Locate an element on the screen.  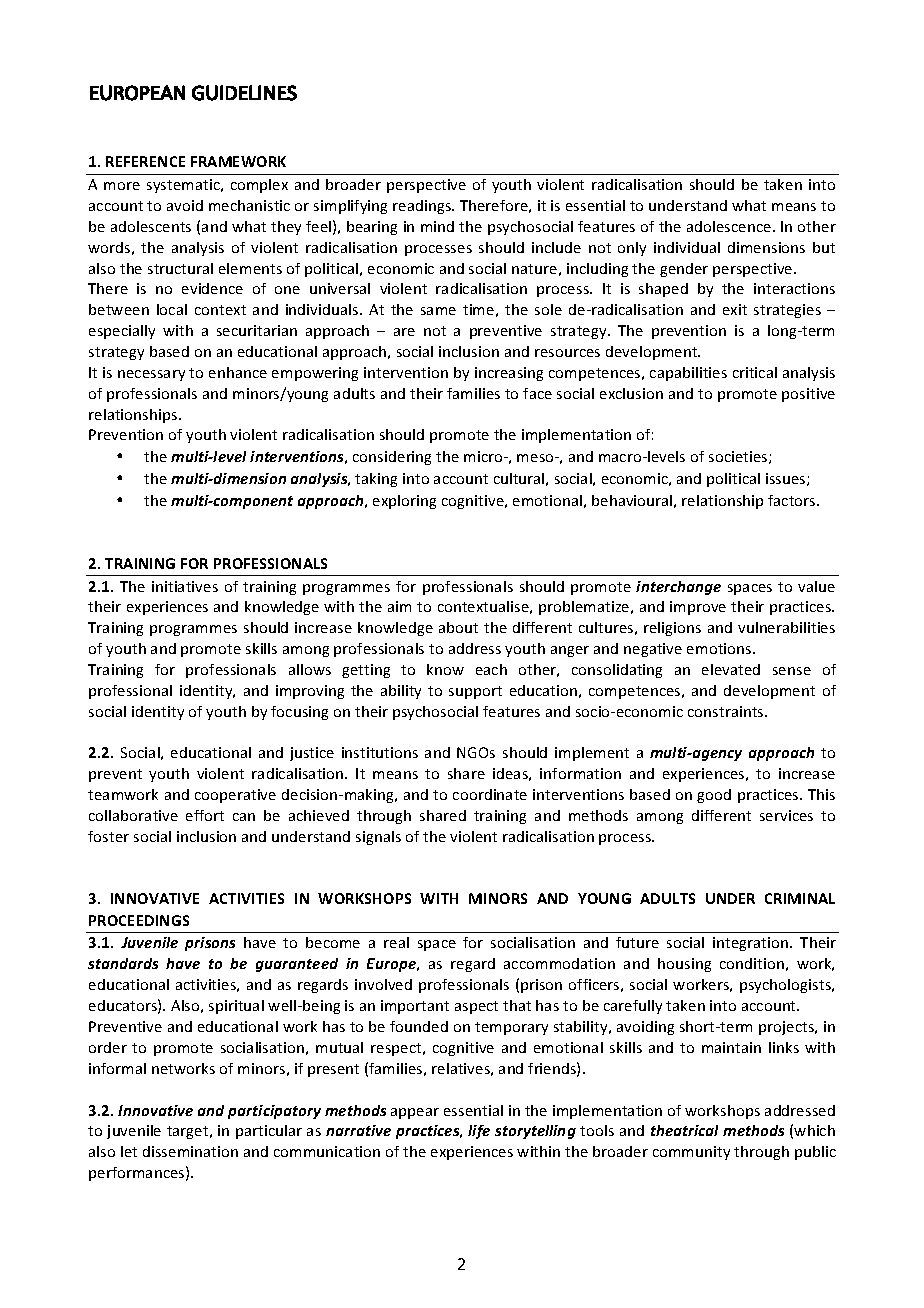
adolescence is located at coordinates (730, 226).
